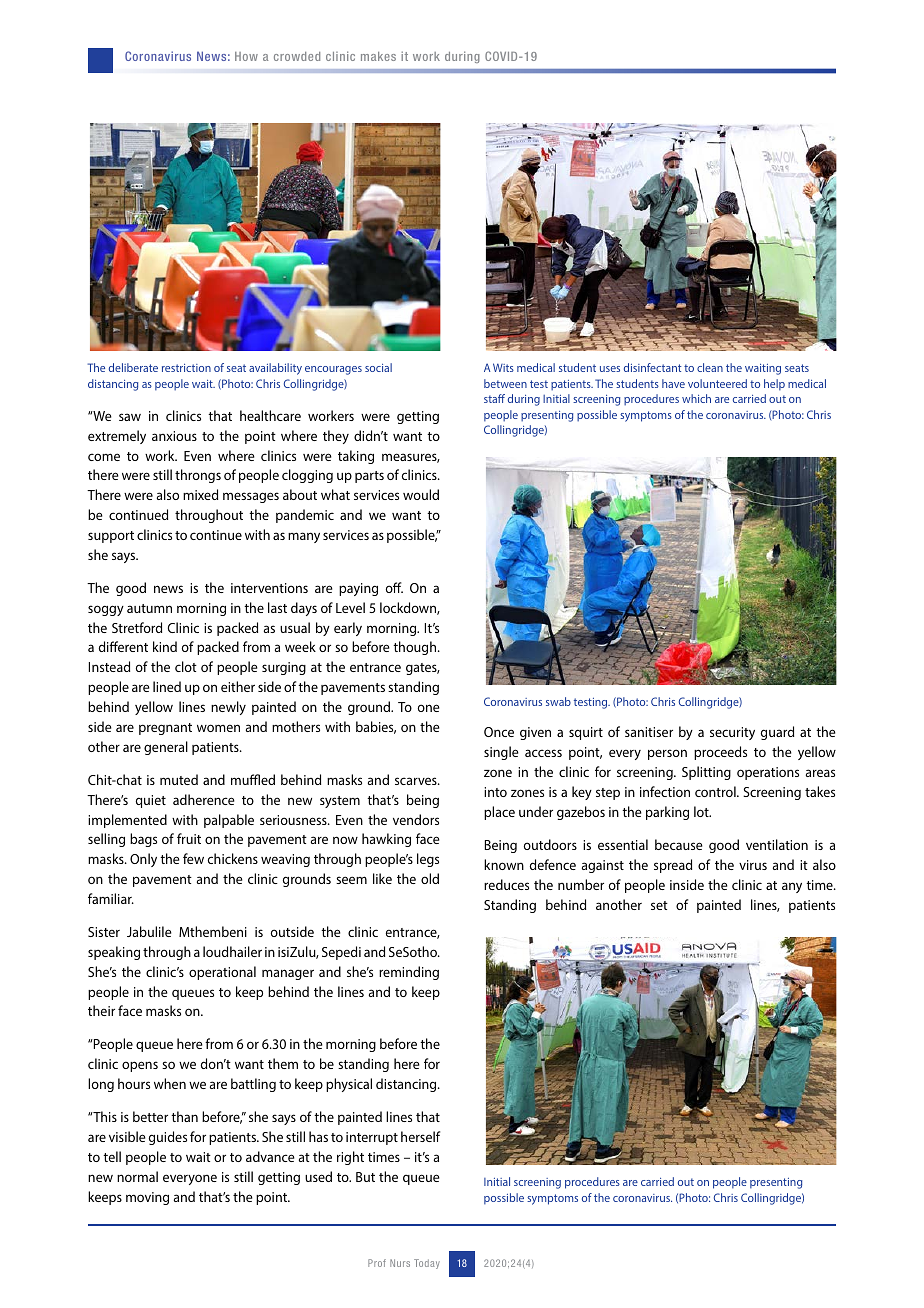 The width and height of the screenshot is (924, 1308). Describe the element at coordinates (427, 1264) in the screenshot. I see `Today` at that location.
